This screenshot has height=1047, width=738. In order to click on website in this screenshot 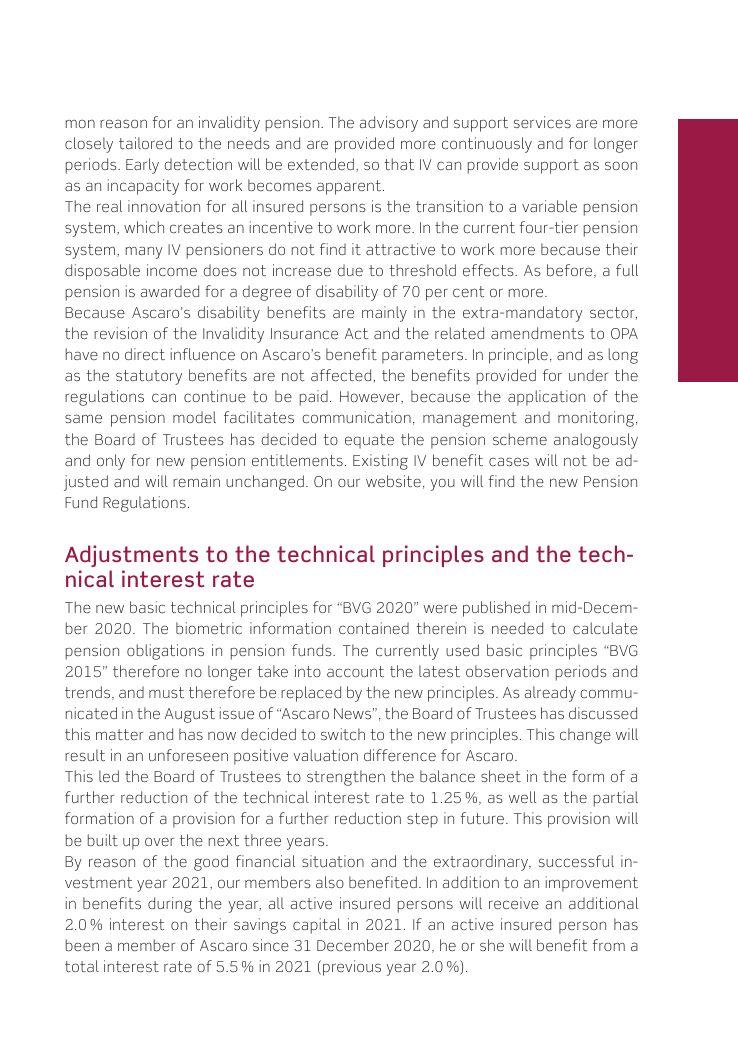, I will do `click(393, 481)`.
